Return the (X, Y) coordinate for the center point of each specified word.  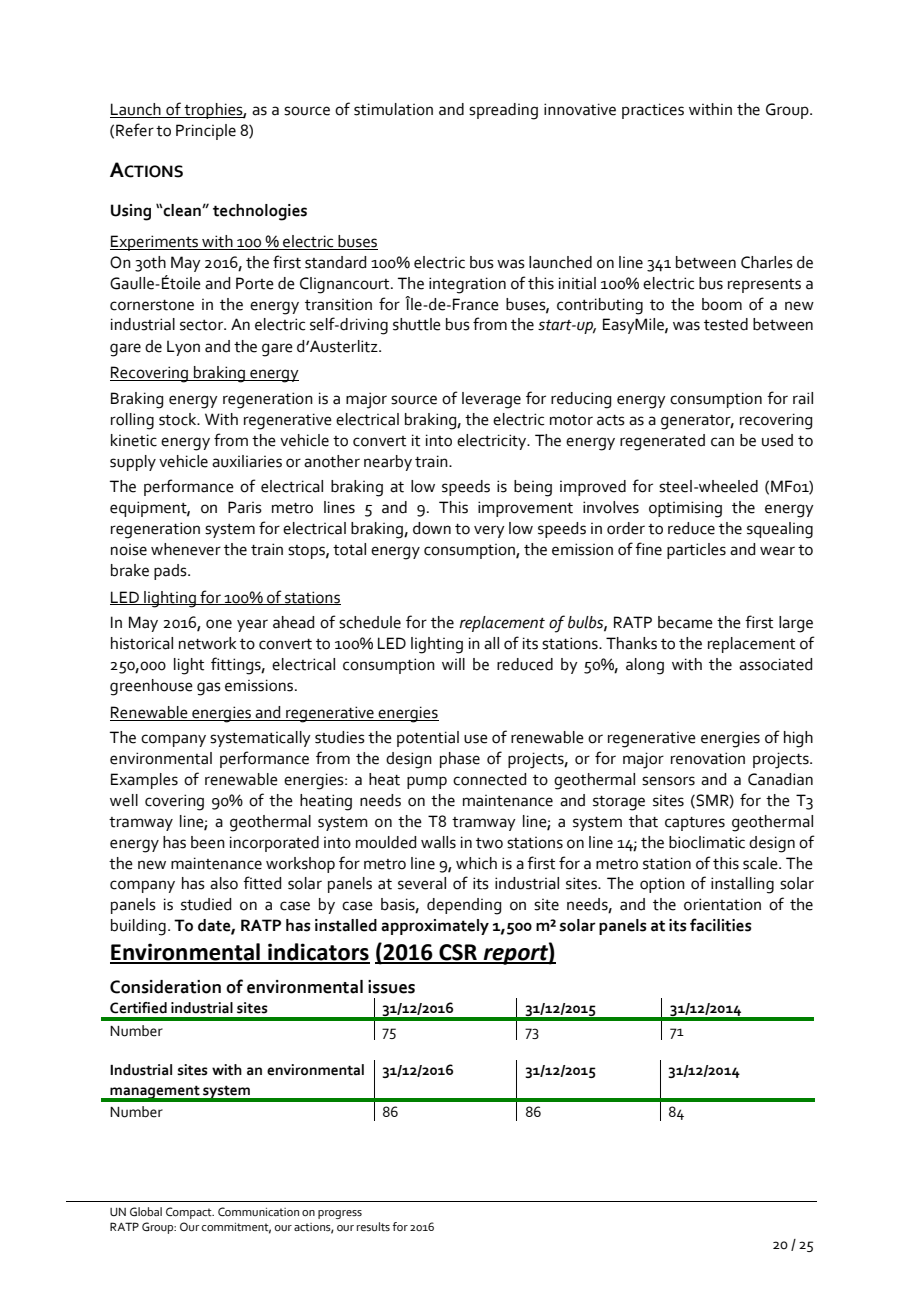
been (208, 842)
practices (653, 111)
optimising (685, 509)
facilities (720, 925)
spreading (503, 111)
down (432, 528)
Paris (245, 507)
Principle (206, 132)
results (373, 1226)
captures (695, 824)
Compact (190, 1213)
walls (438, 842)
